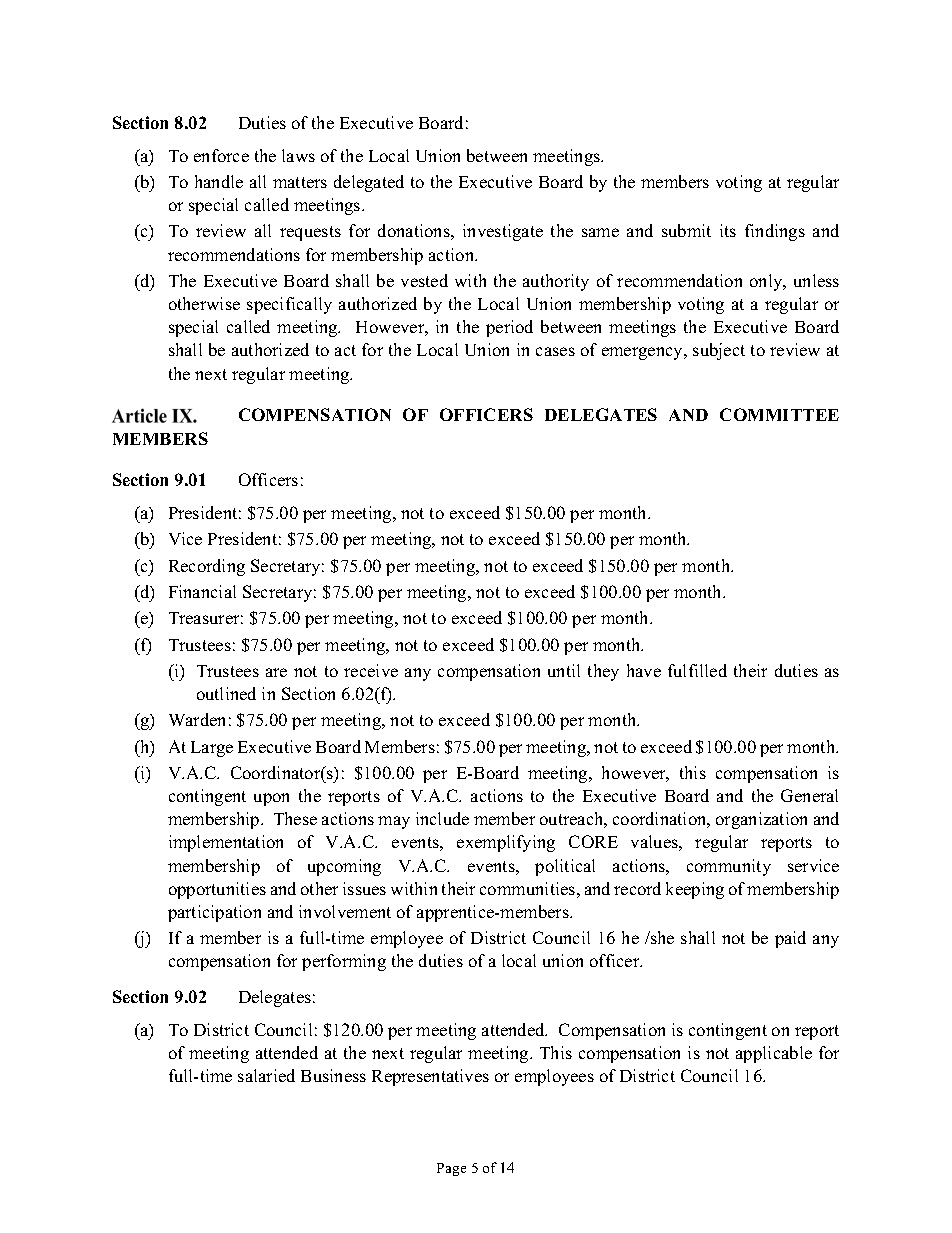  What do you see at coordinates (564, 670) in the document?
I see `until` at bounding box center [564, 670].
